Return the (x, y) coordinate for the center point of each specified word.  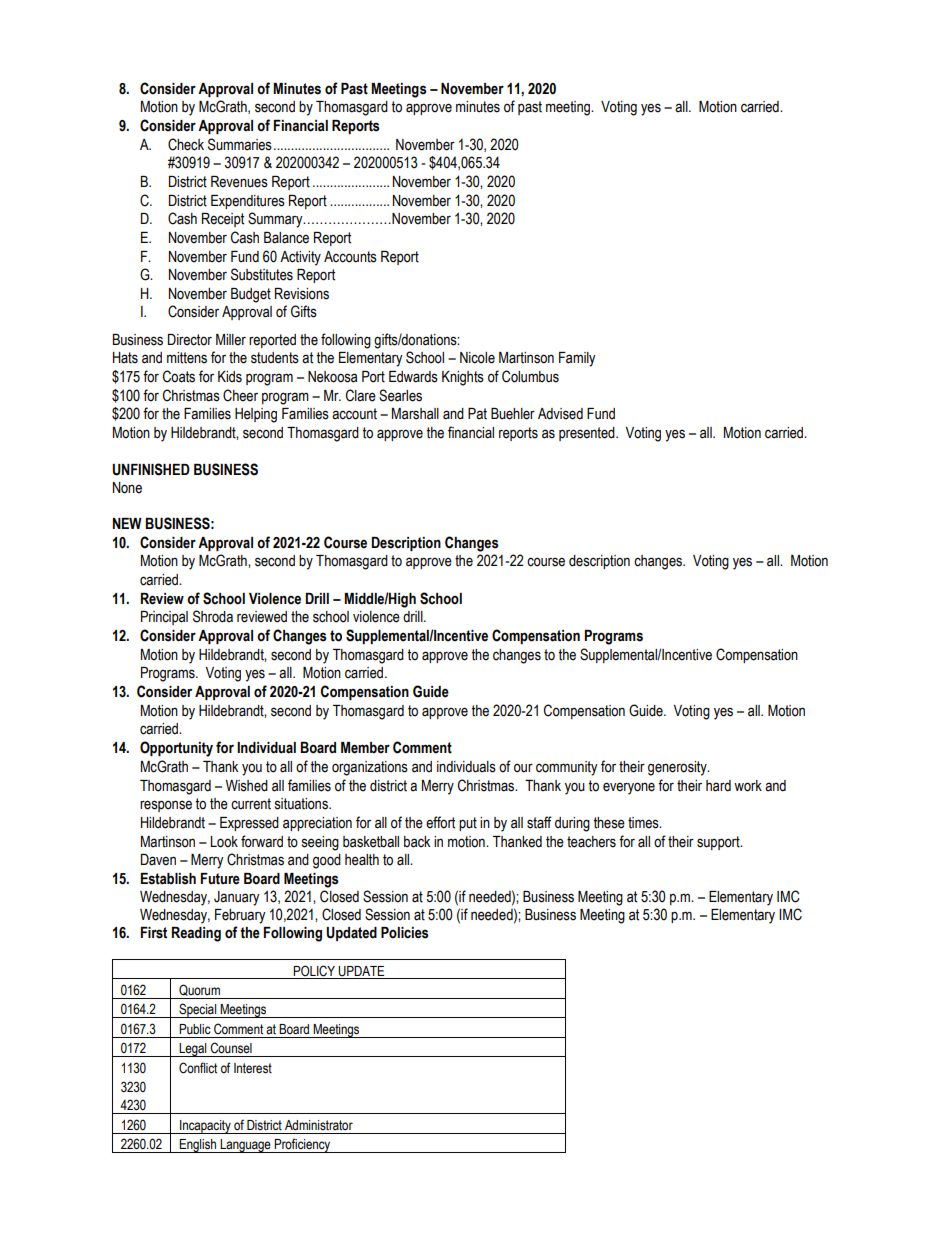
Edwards (413, 377)
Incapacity (205, 1127)
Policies (405, 933)
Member (365, 748)
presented (588, 434)
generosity (678, 768)
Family (577, 359)
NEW (127, 523)
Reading (196, 934)
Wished (247, 786)
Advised (560, 414)
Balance (286, 238)
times (644, 823)
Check (186, 144)
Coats (179, 376)
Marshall (415, 414)
